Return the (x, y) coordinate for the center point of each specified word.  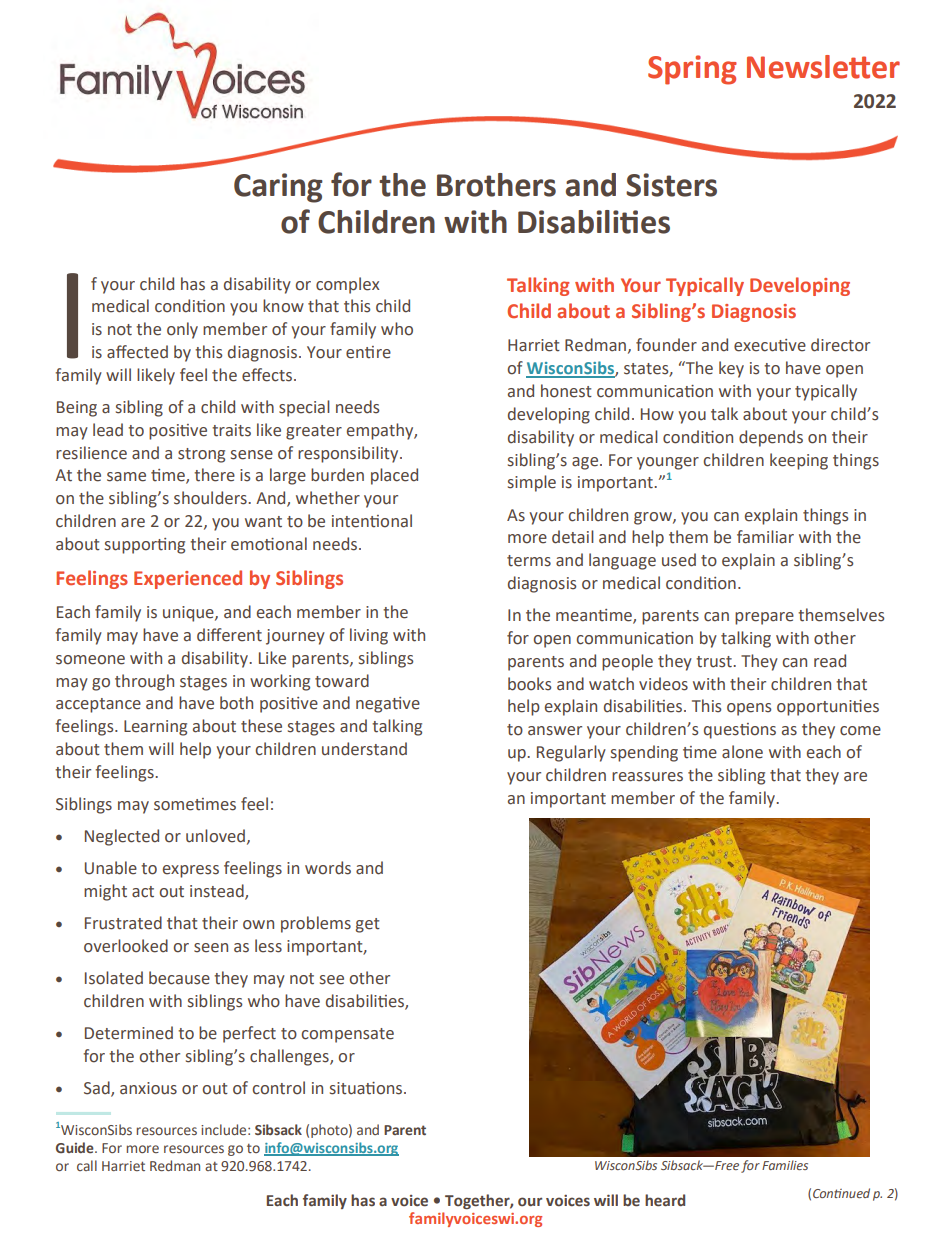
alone (742, 752)
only (182, 330)
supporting (145, 546)
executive (770, 345)
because (179, 978)
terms (529, 561)
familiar (765, 537)
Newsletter (823, 67)
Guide (76, 1147)
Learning (155, 728)
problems (316, 924)
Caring (278, 188)
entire (368, 352)
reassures (647, 777)
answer (555, 731)
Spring (692, 70)
